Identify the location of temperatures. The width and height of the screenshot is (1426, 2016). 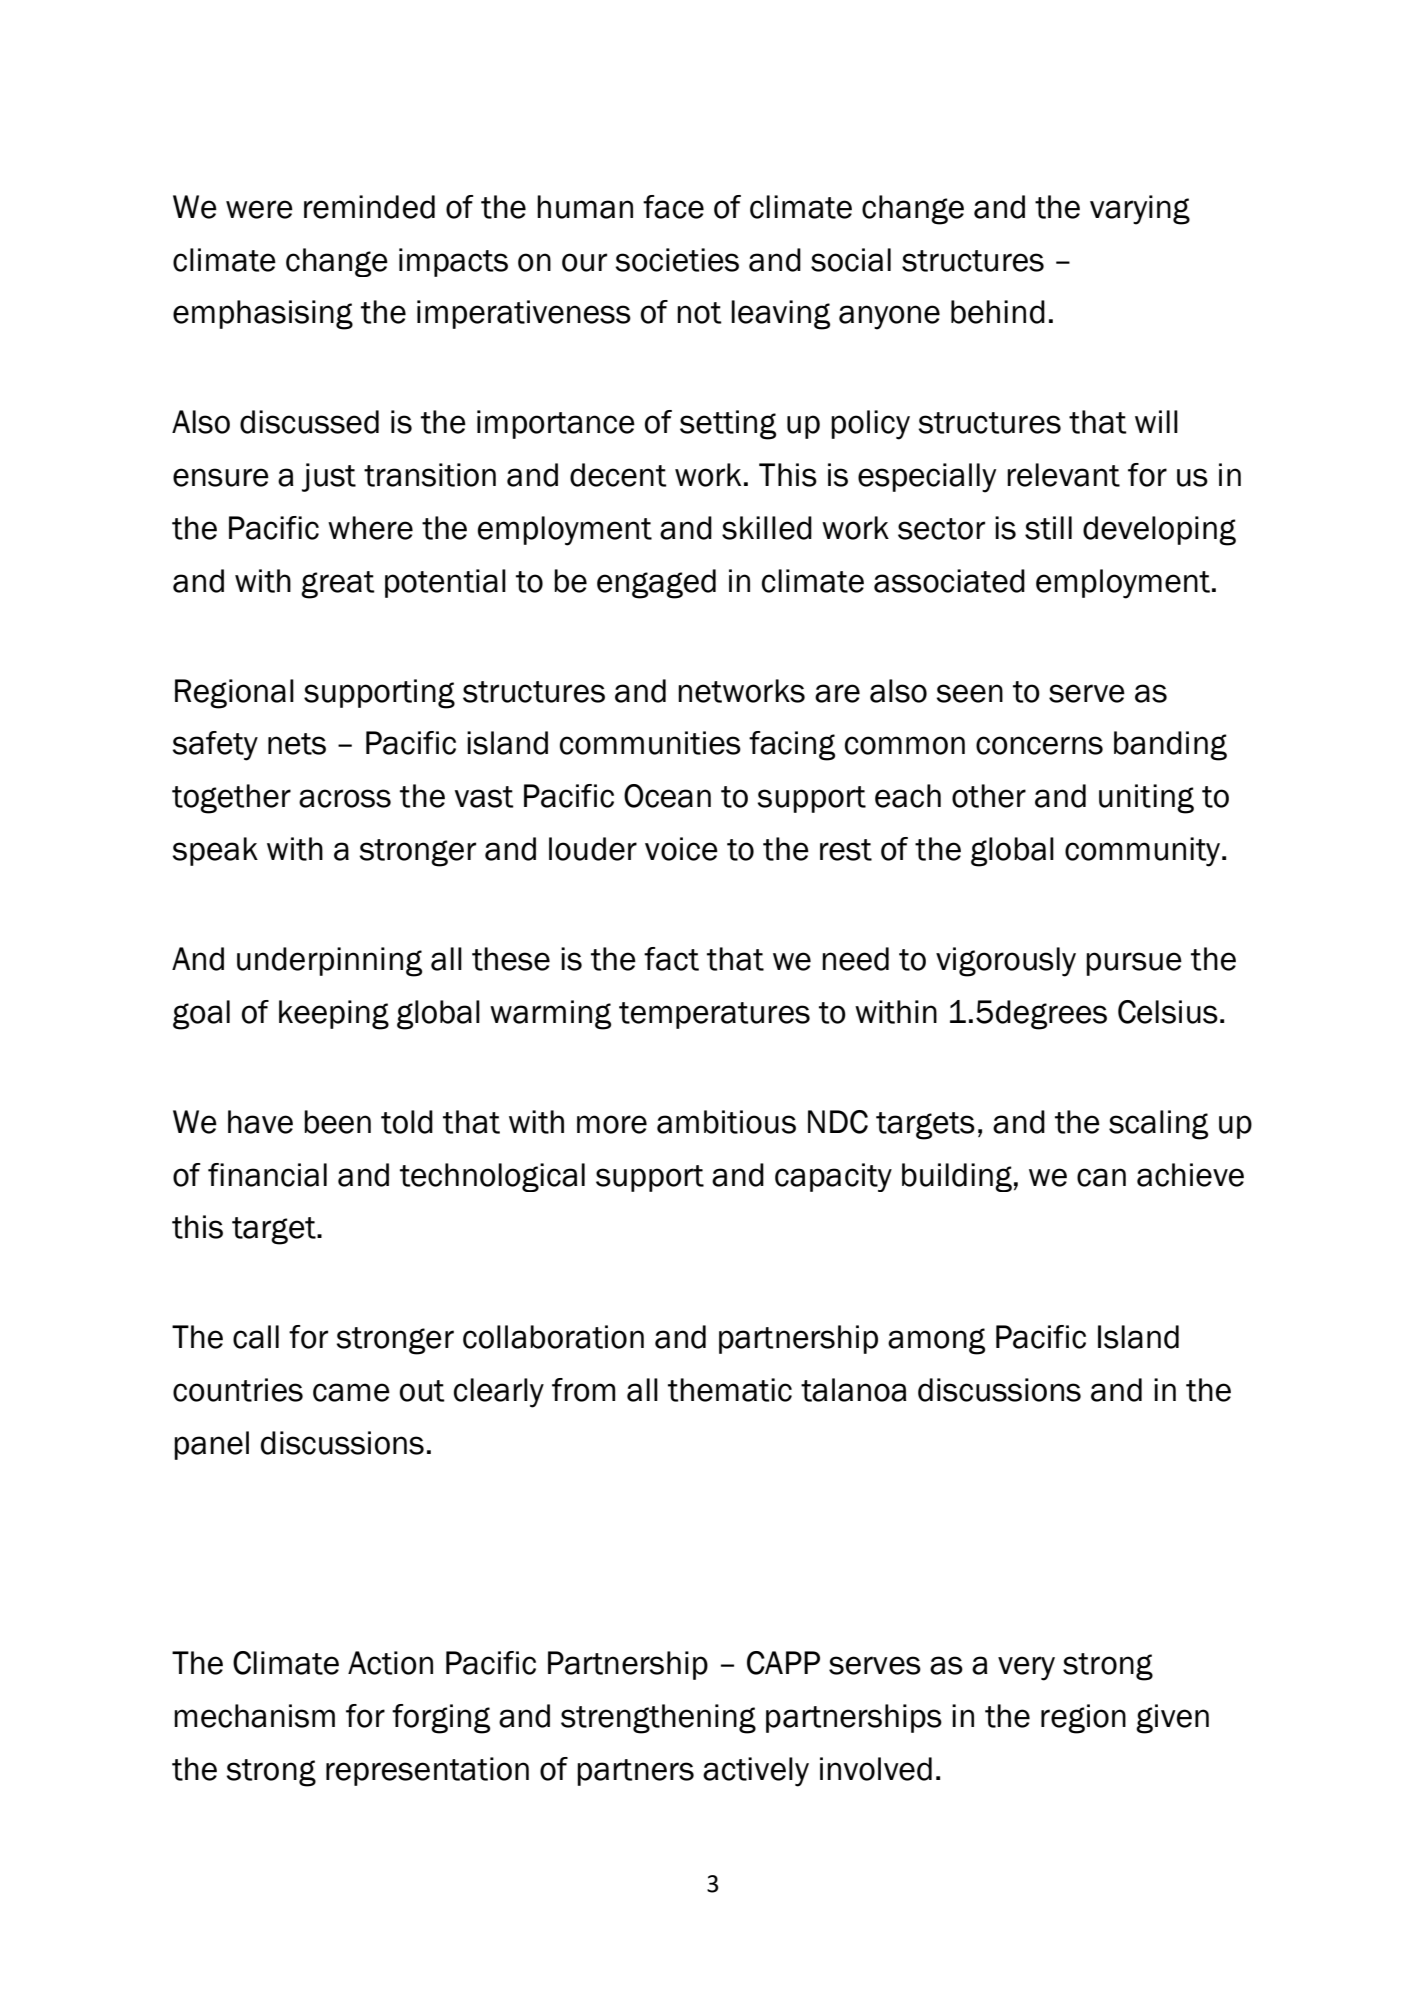
(714, 1015).
